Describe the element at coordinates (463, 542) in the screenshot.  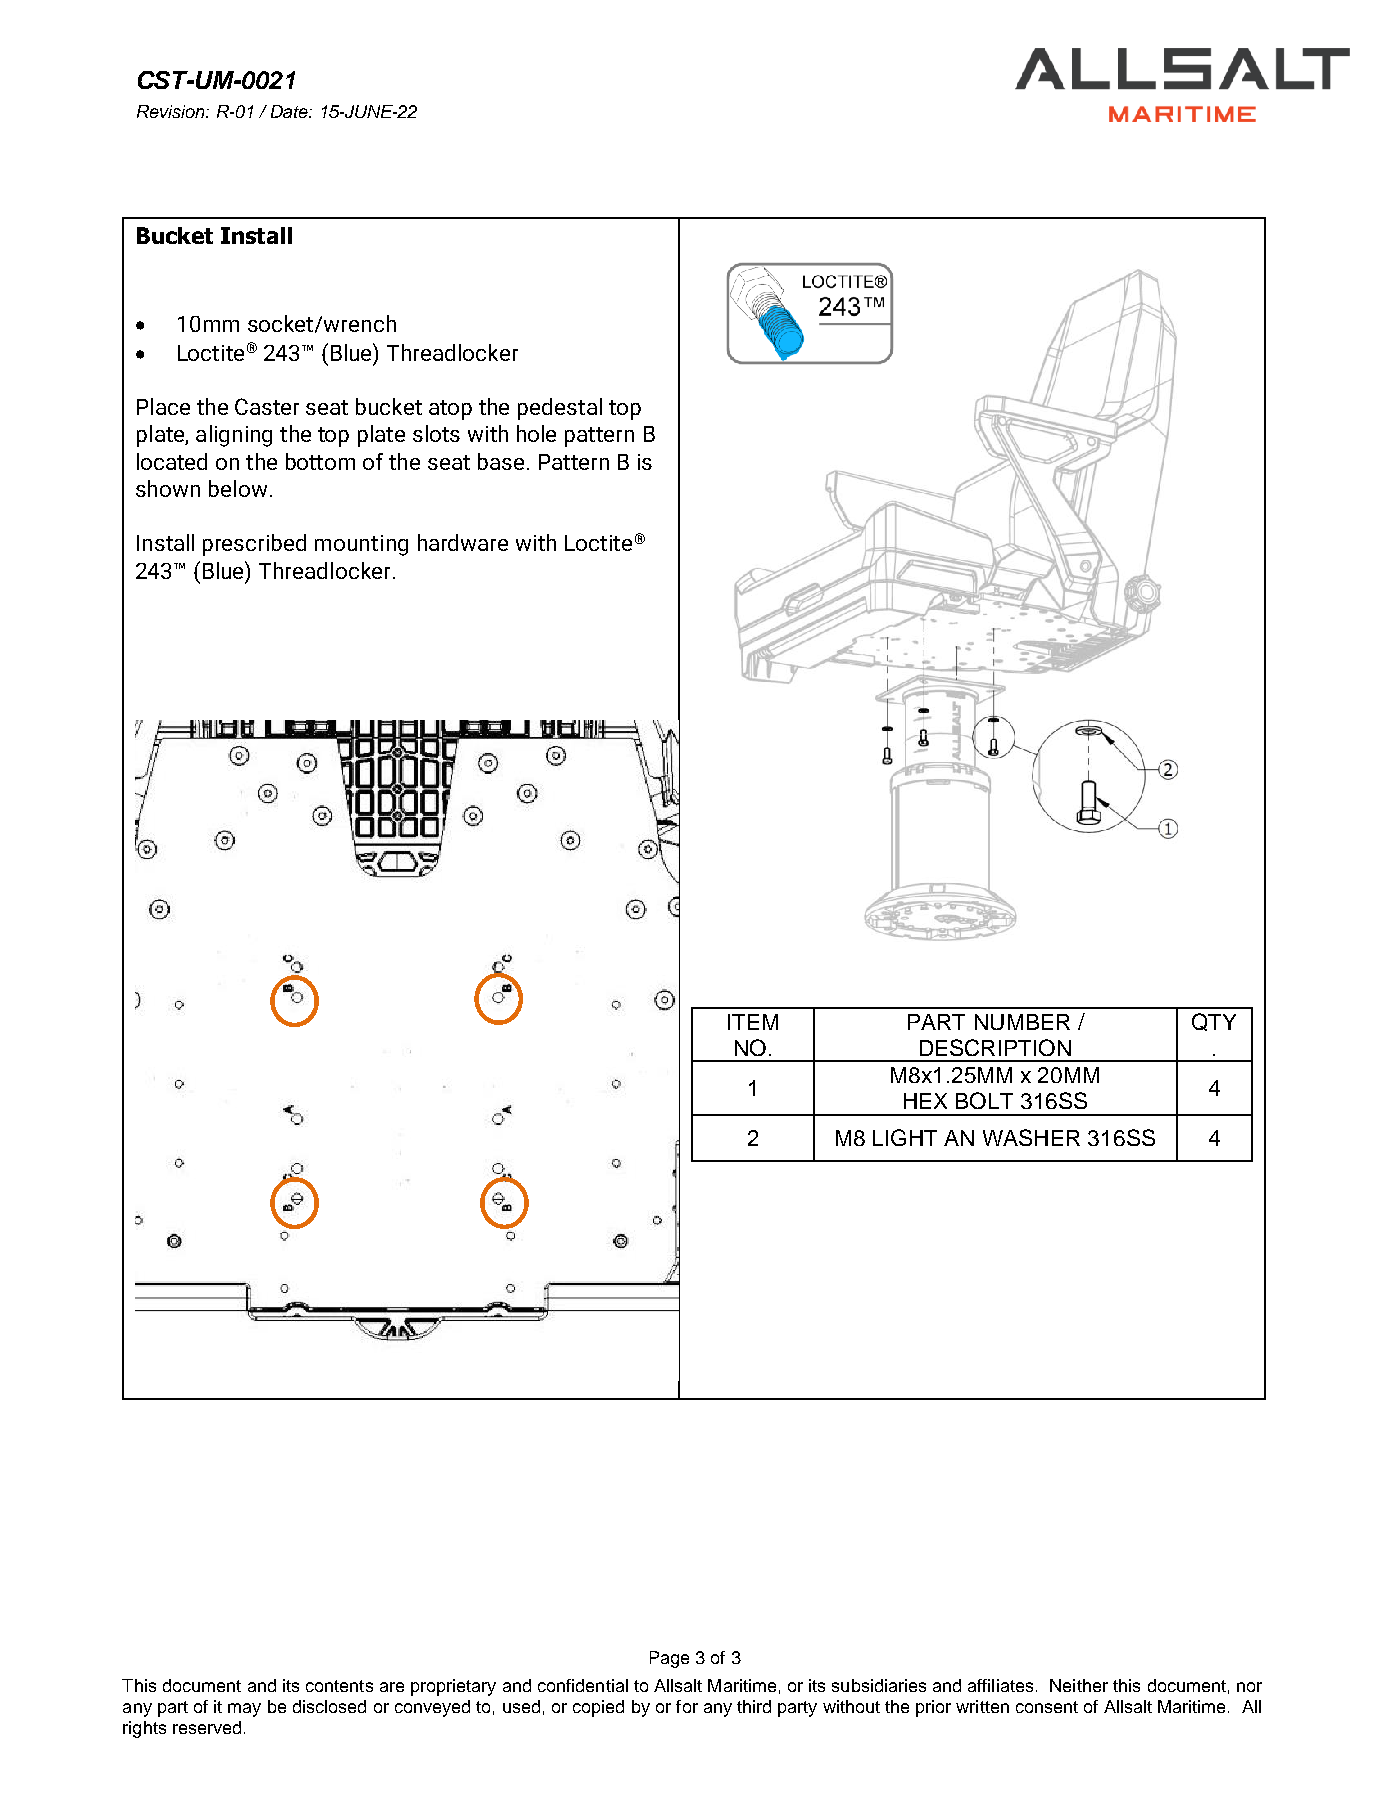
I see `hardware` at that location.
